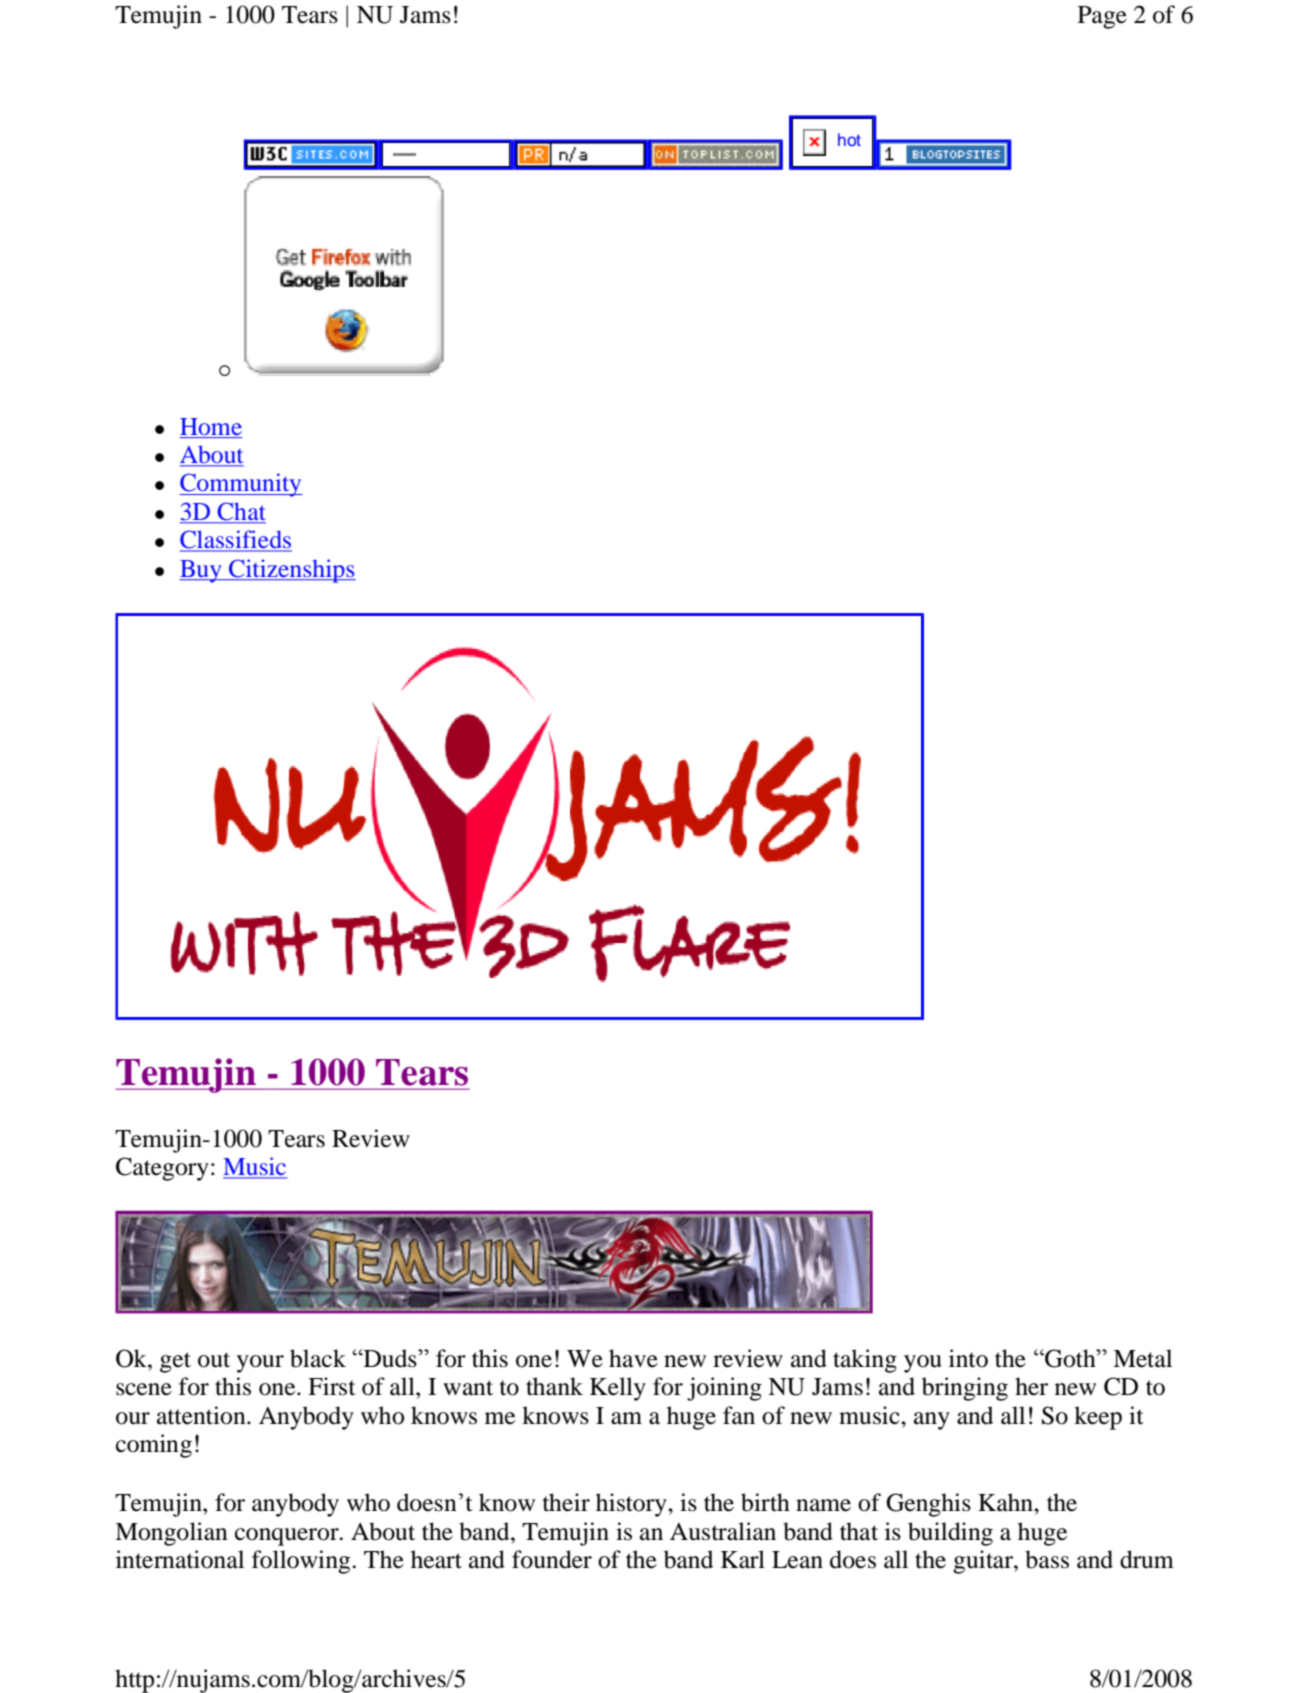 The width and height of the document is (1309, 1693). Describe the element at coordinates (211, 426) in the document. I see `Home` at that location.
